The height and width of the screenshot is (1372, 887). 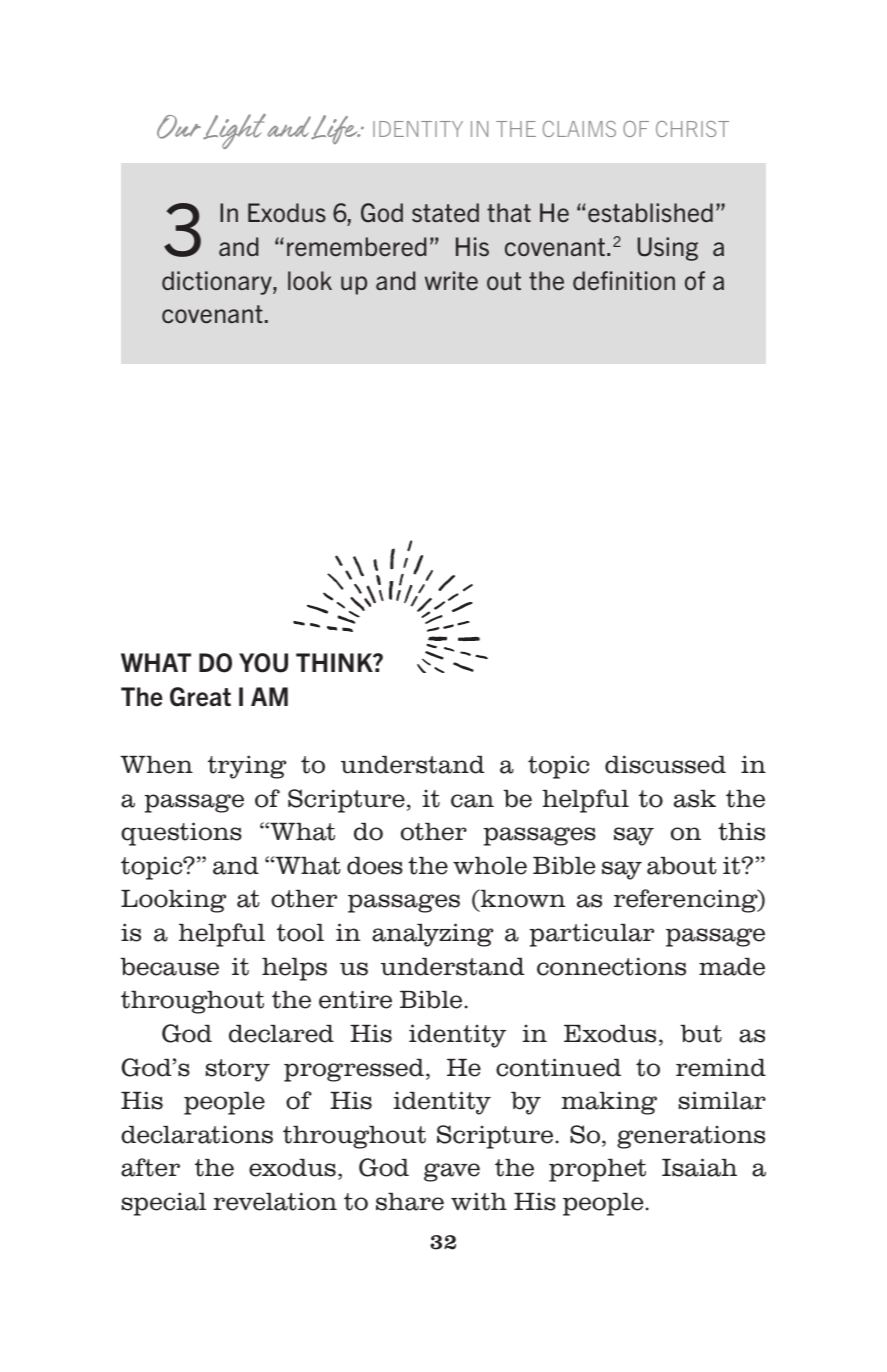 I want to click on CHRIST, so click(x=692, y=129).
